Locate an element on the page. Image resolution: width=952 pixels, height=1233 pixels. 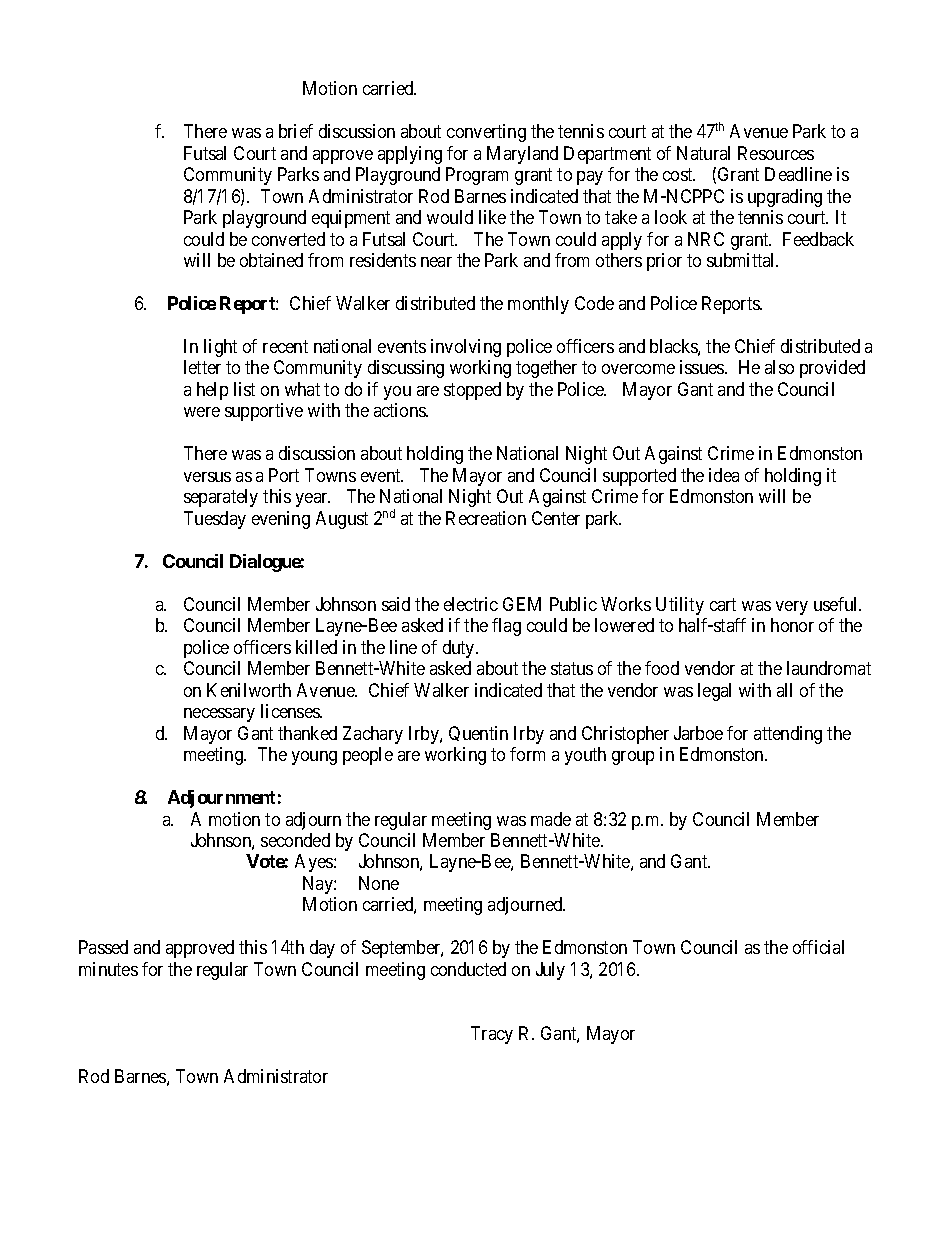
stopped is located at coordinates (472, 391).
